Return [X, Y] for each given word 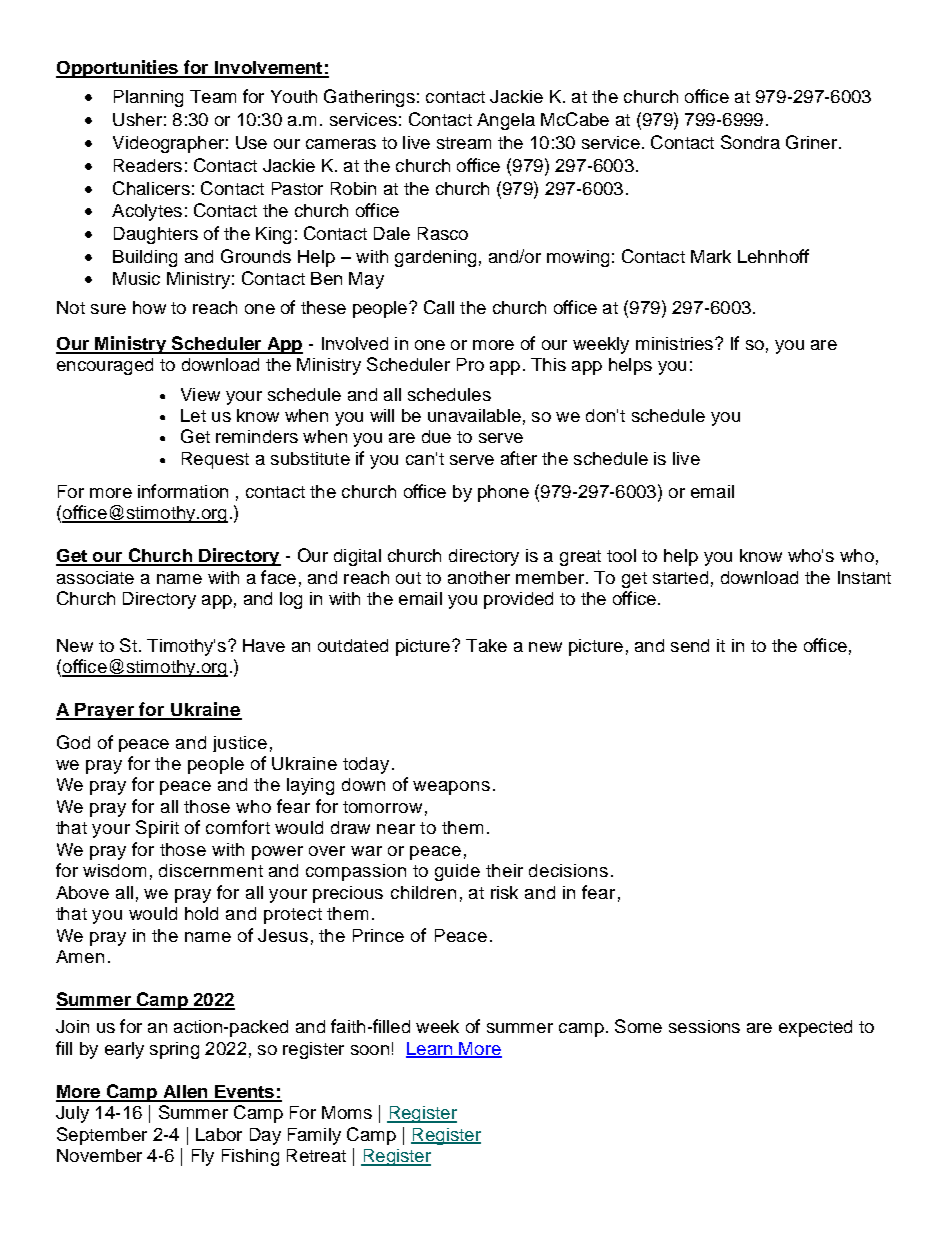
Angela [506, 121]
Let [193, 415]
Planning [148, 98]
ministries [676, 343]
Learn [430, 1049]
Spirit [157, 829]
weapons [451, 788]
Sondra [750, 142]
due [436, 436]
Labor [219, 1134]
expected [815, 1028]
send [690, 645]
